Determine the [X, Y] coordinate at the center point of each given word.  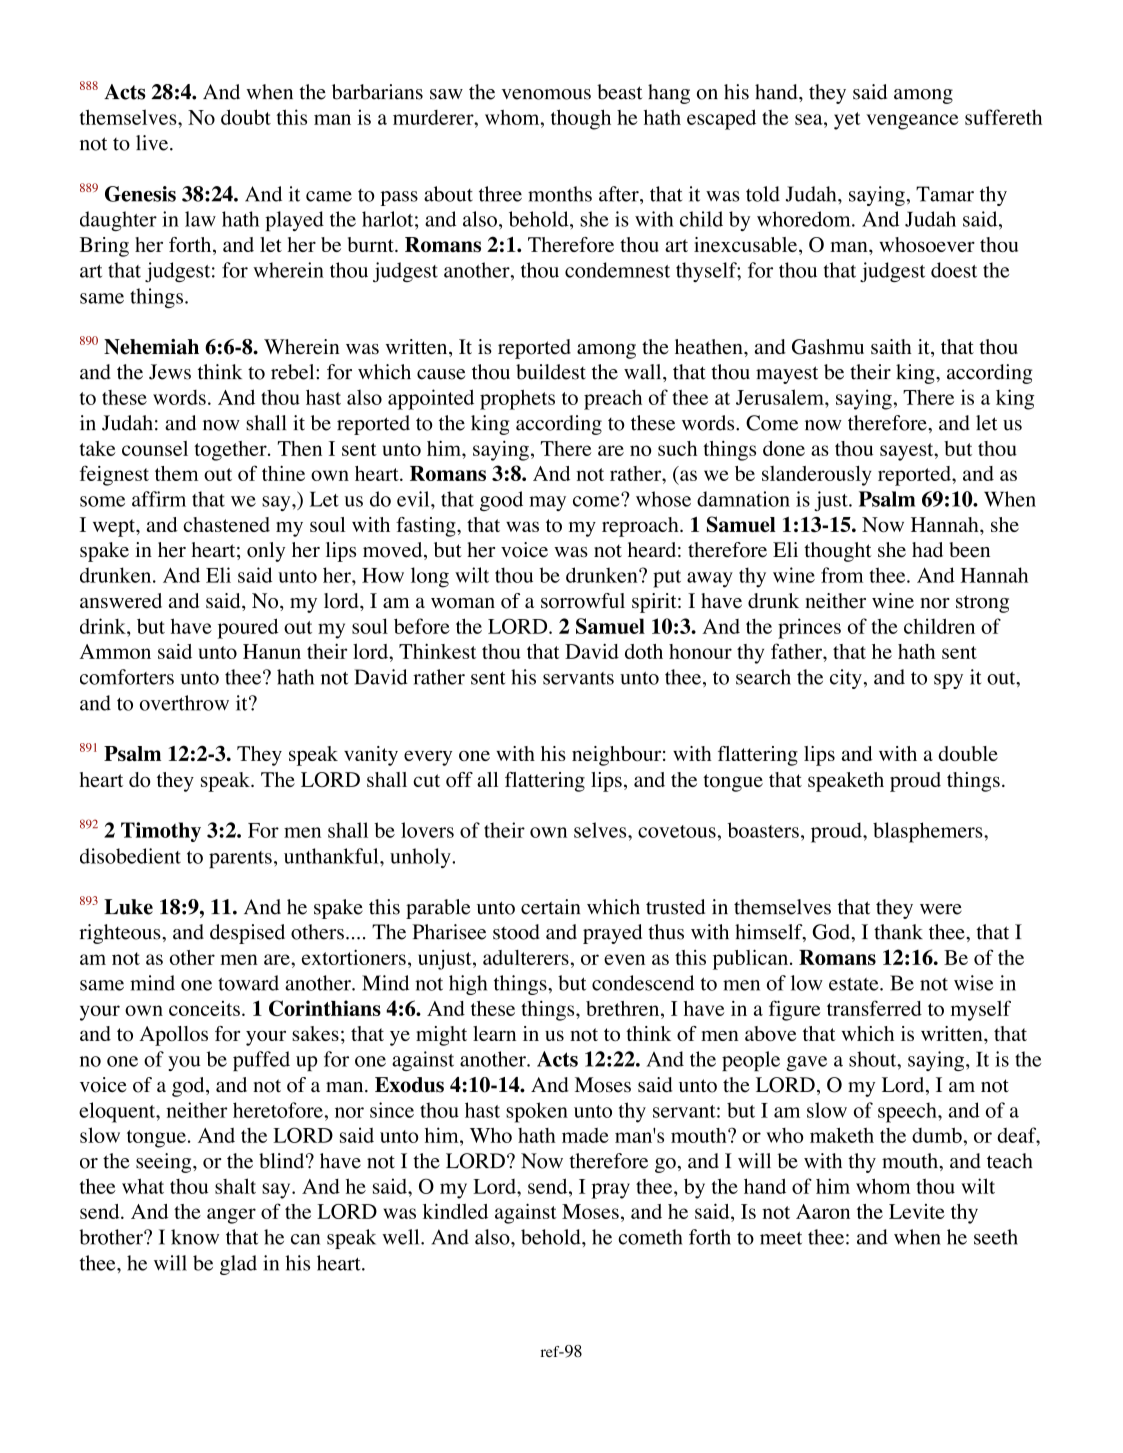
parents [240, 859]
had [927, 549]
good [501, 501]
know [195, 1237]
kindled [455, 1211]
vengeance [912, 122]
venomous [546, 94]
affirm [159, 499]
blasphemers [929, 832]
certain [550, 907]
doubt [246, 117]
